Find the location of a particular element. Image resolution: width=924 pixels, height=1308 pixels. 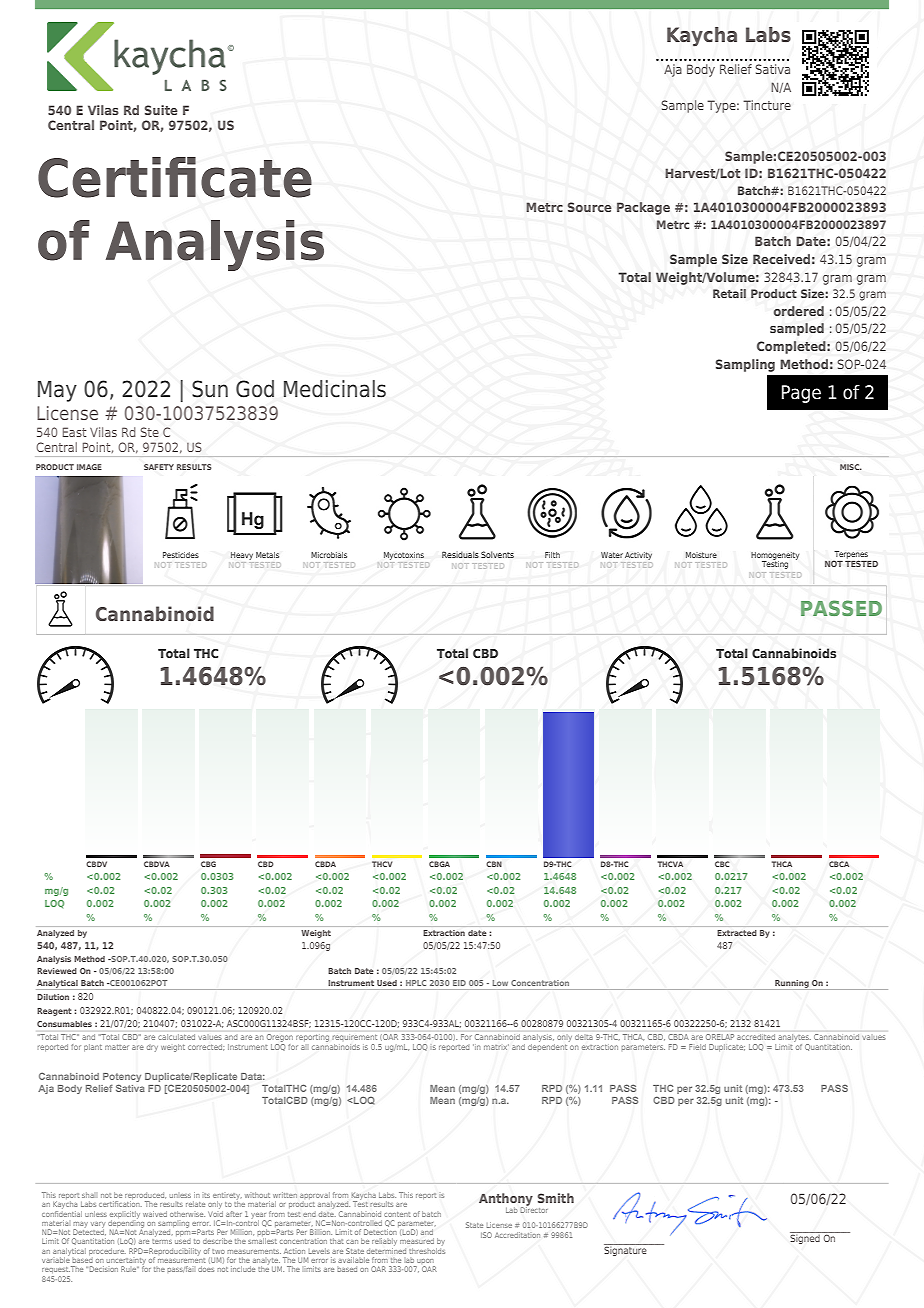

SAFETY is located at coordinates (159, 467).
